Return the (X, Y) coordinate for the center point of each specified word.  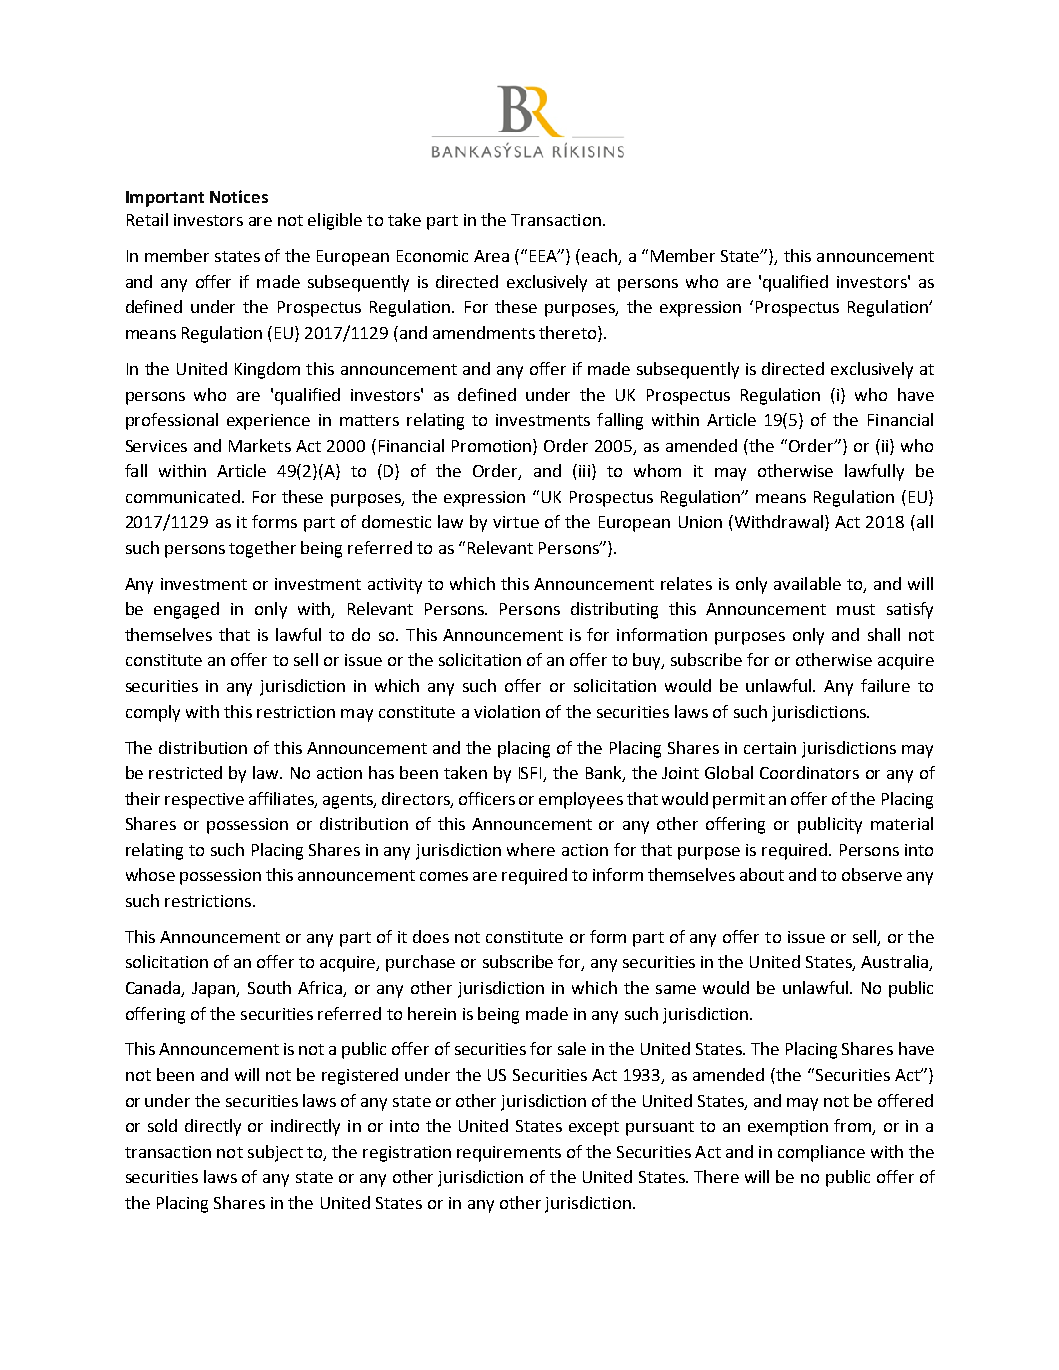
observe (872, 874)
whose (150, 874)
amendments (484, 332)
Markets (260, 445)
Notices (239, 196)
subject (275, 1153)
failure (885, 685)
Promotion (493, 445)
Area (491, 256)
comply (153, 713)
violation (507, 711)
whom (657, 470)
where (531, 849)
